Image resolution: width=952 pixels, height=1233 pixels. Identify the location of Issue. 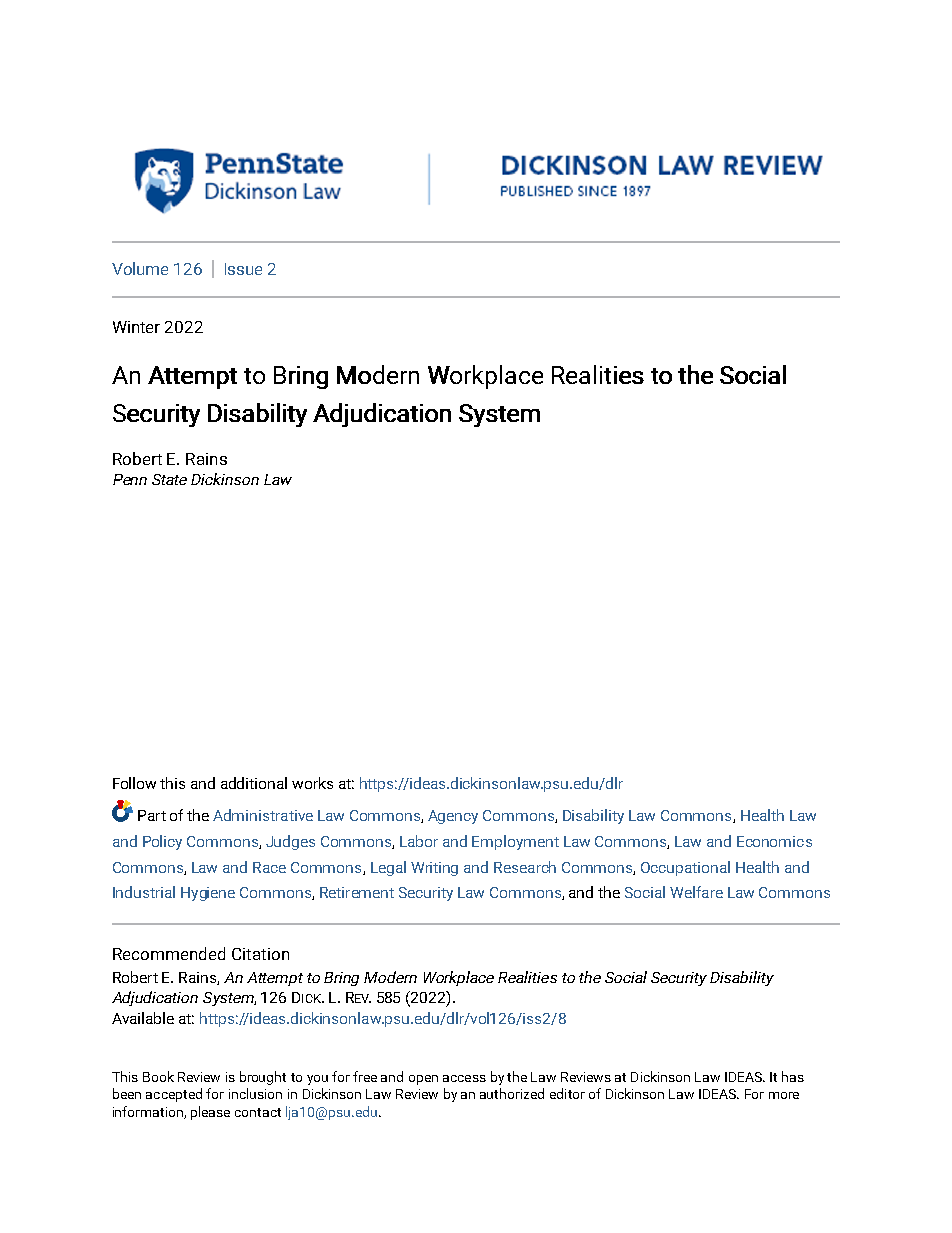
(243, 269).
